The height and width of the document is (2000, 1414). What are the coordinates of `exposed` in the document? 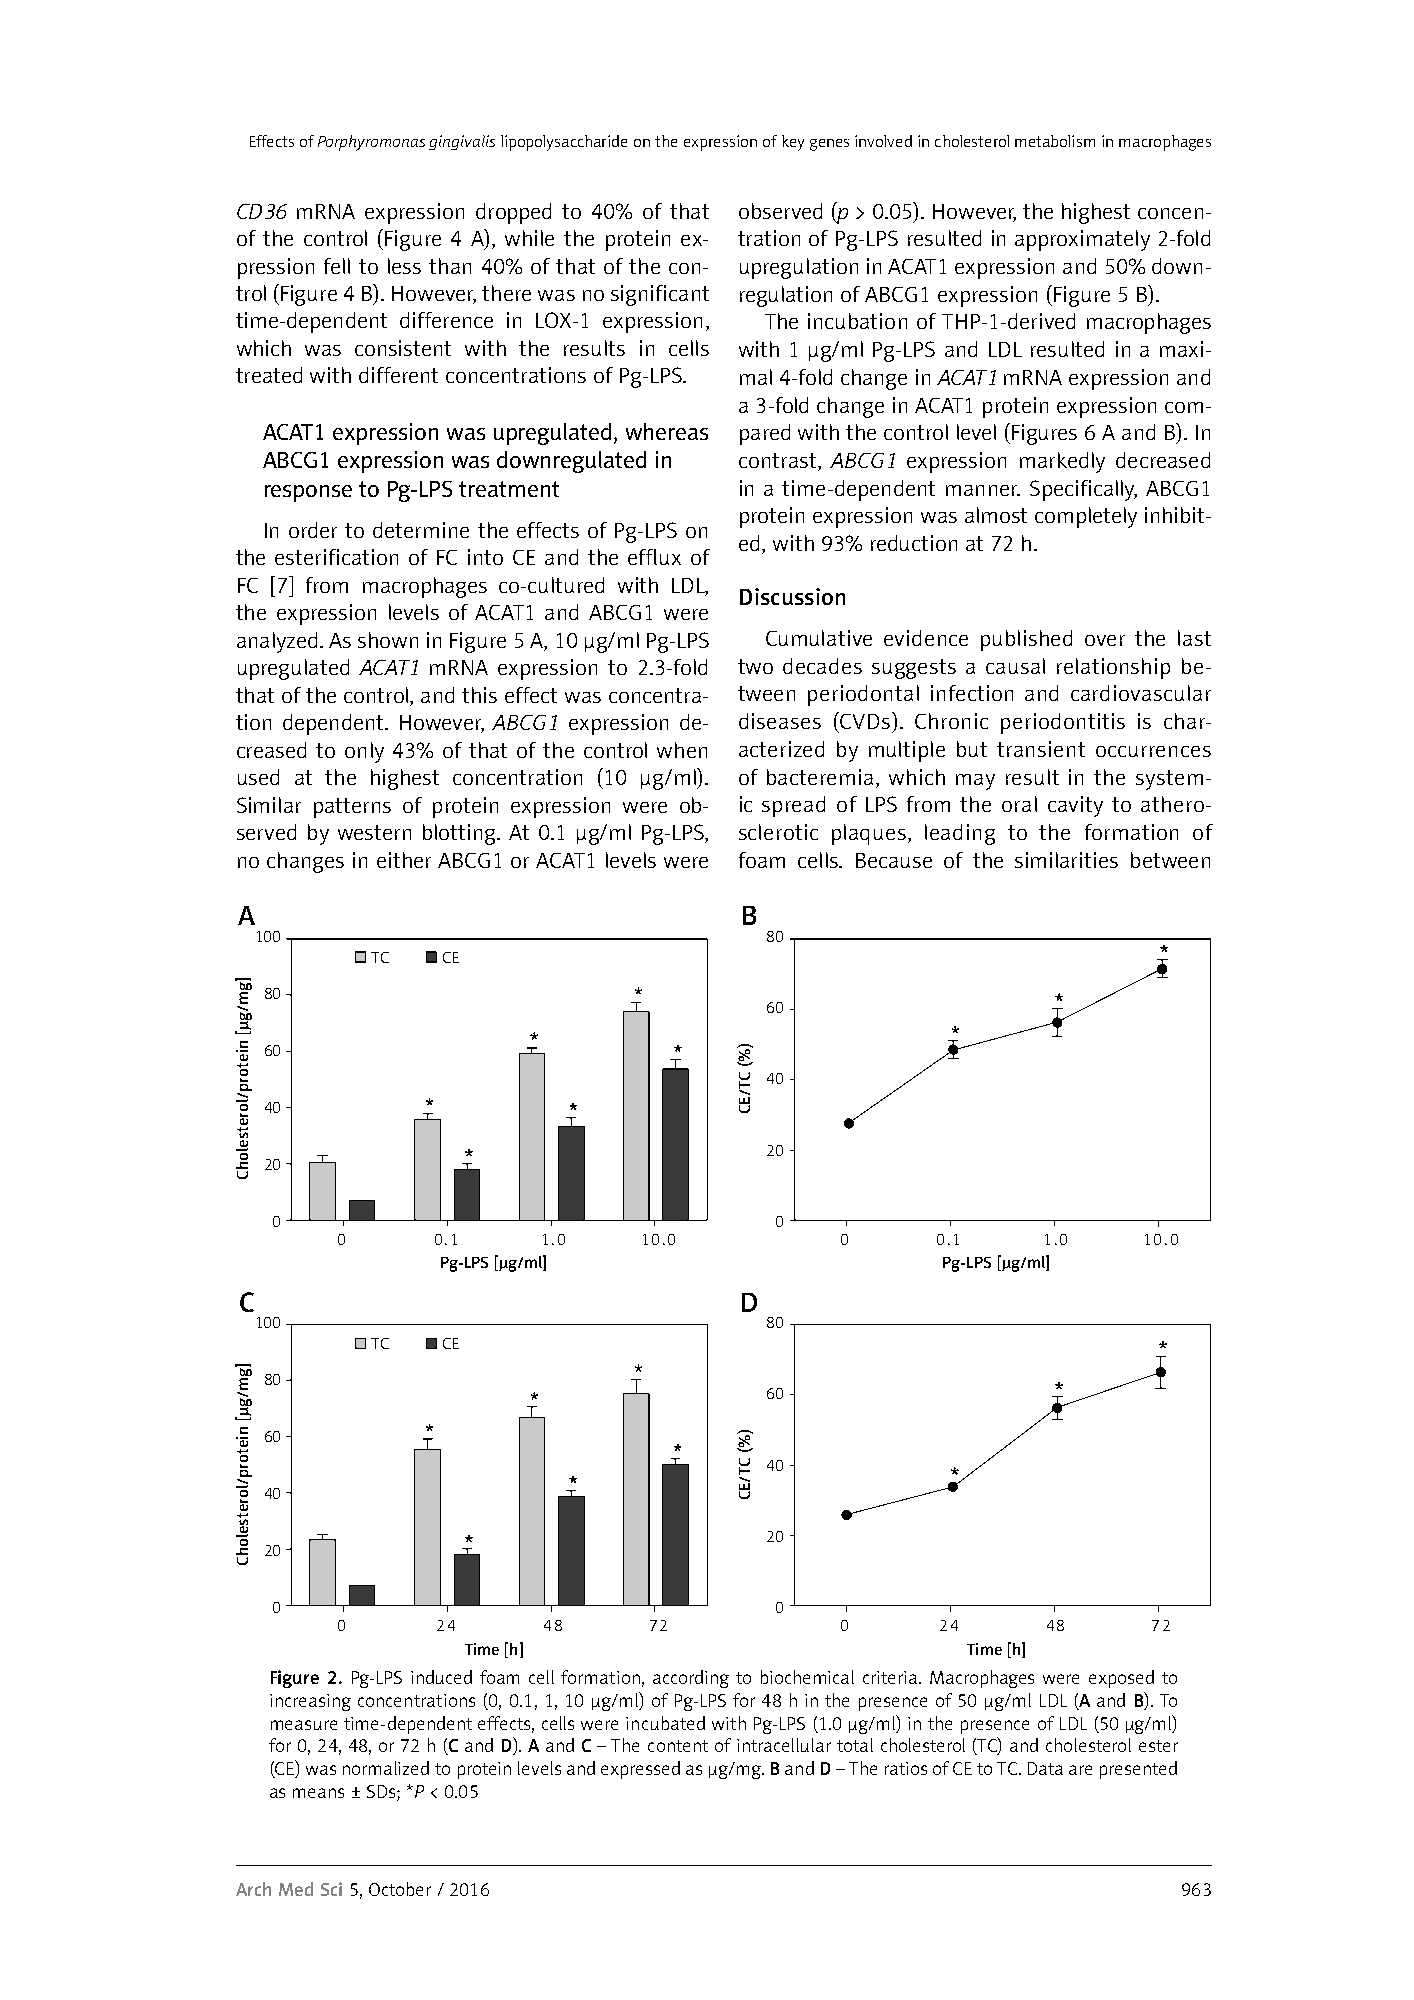 It's located at (1121, 1679).
